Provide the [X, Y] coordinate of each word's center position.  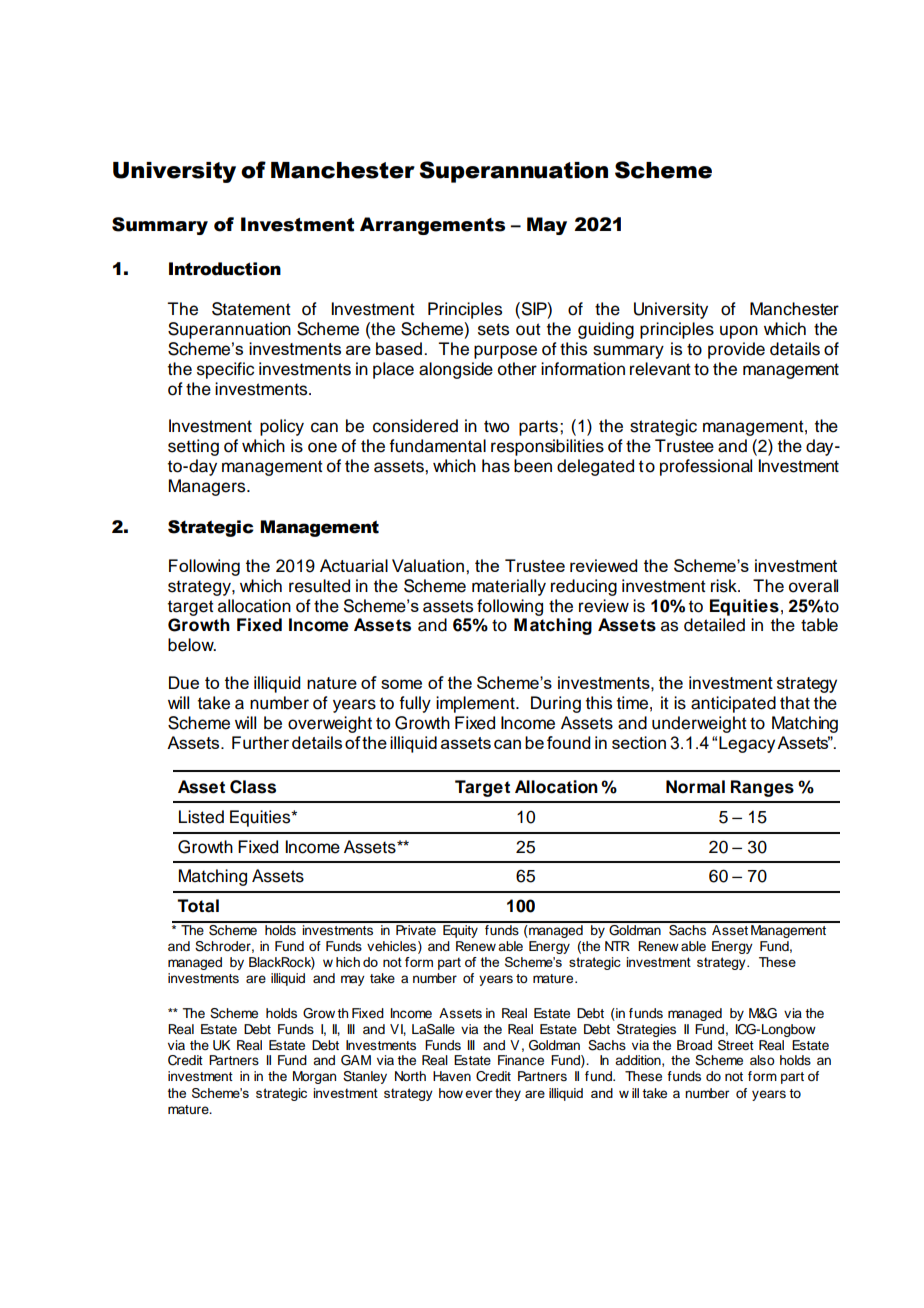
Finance [521, 1060]
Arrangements [432, 226]
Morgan [314, 1077]
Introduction [225, 269]
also [762, 1060]
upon [739, 332]
